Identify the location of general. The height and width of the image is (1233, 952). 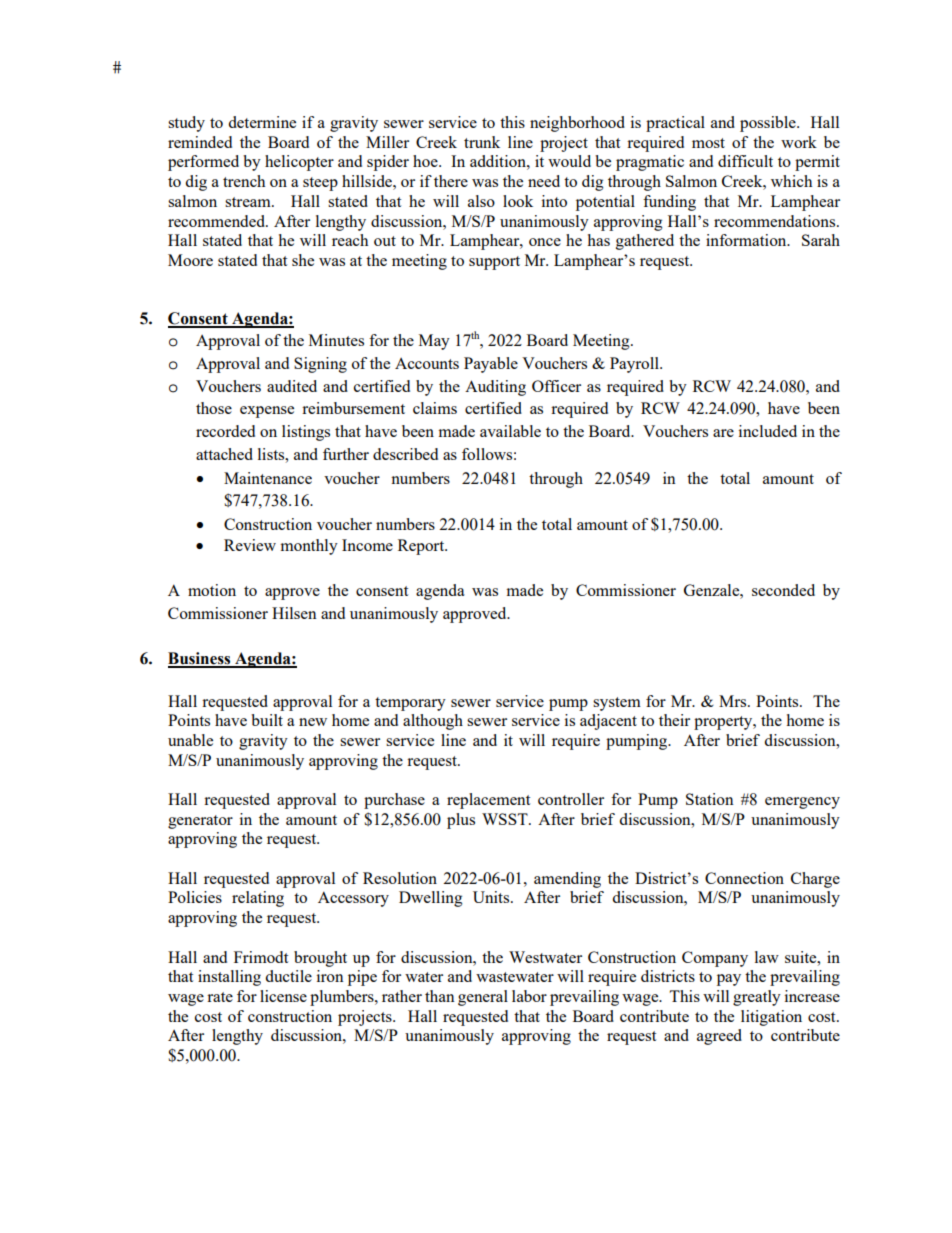
(483, 998).
